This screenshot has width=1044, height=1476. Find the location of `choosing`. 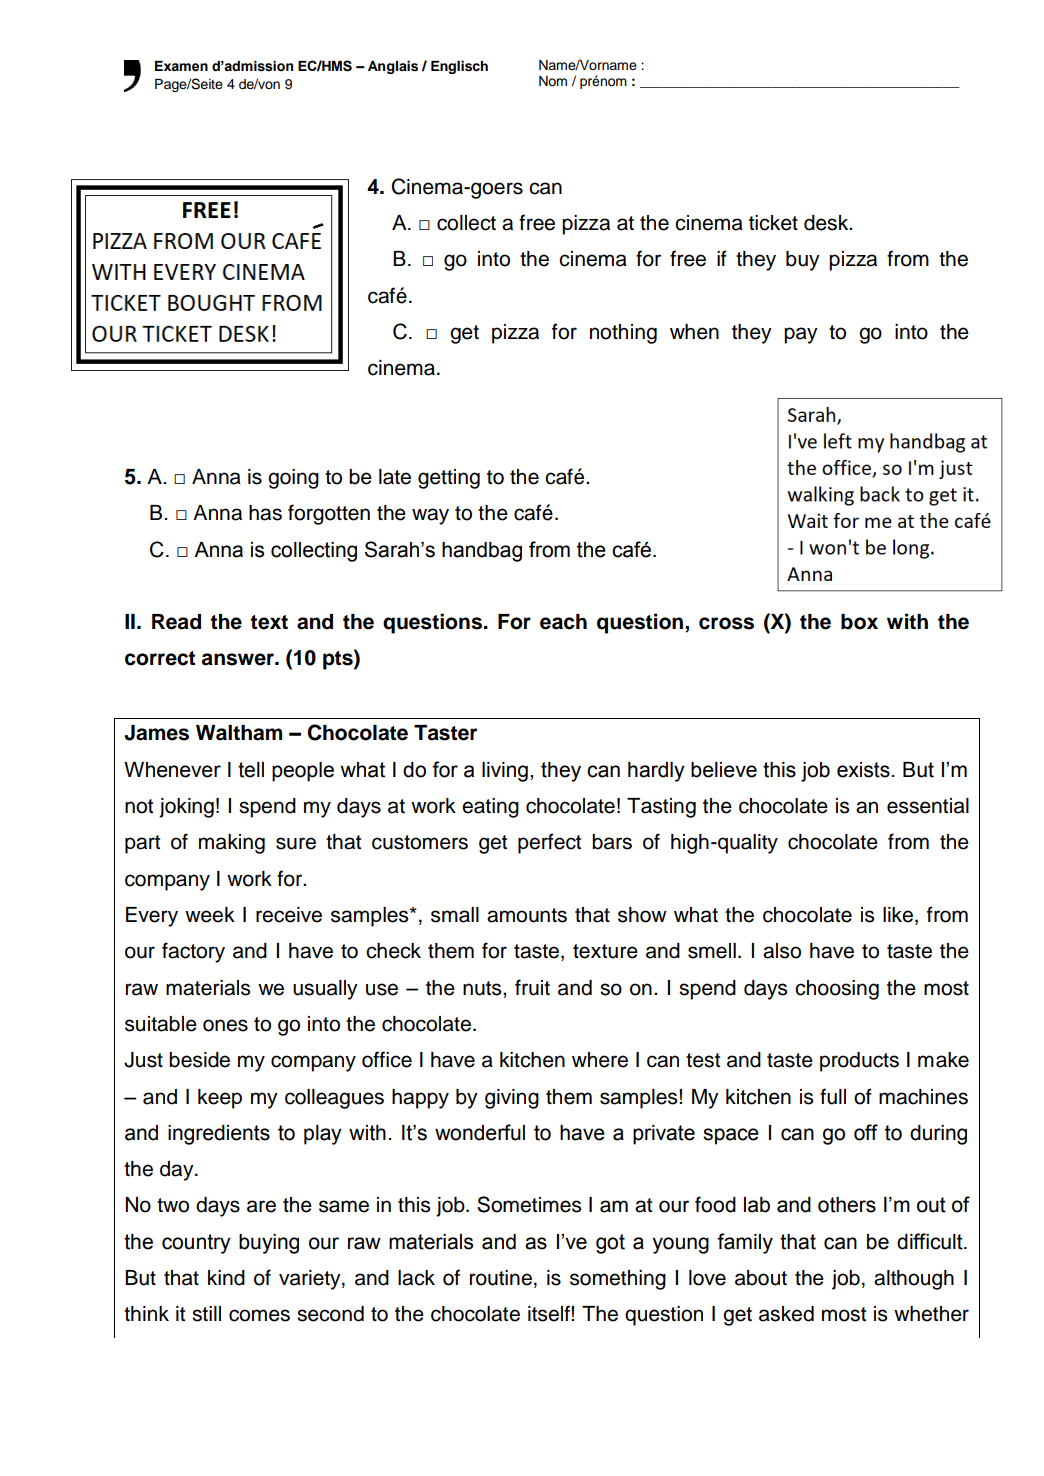

choosing is located at coordinates (837, 990).
